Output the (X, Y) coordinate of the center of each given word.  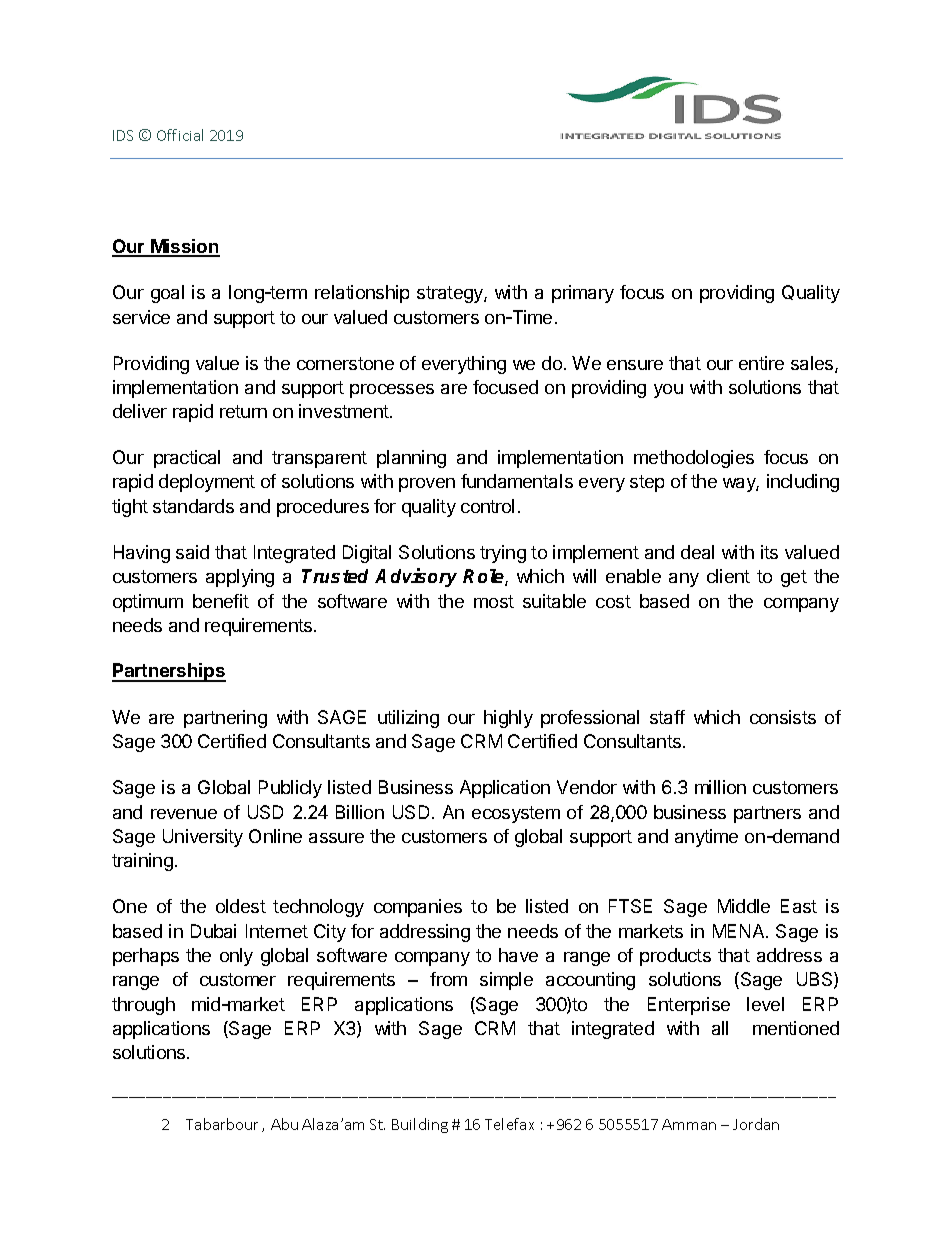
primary (583, 294)
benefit (221, 601)
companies (418, 908)
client (728, 576)
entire (761, 363)
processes (392, 391)
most (494, 601)
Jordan (756, 1124)
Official (180, 135)
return (243, 411)
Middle (744, 906)
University (203, 838)
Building (420, 1125)
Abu (284, 1124)
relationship (362, 294)
